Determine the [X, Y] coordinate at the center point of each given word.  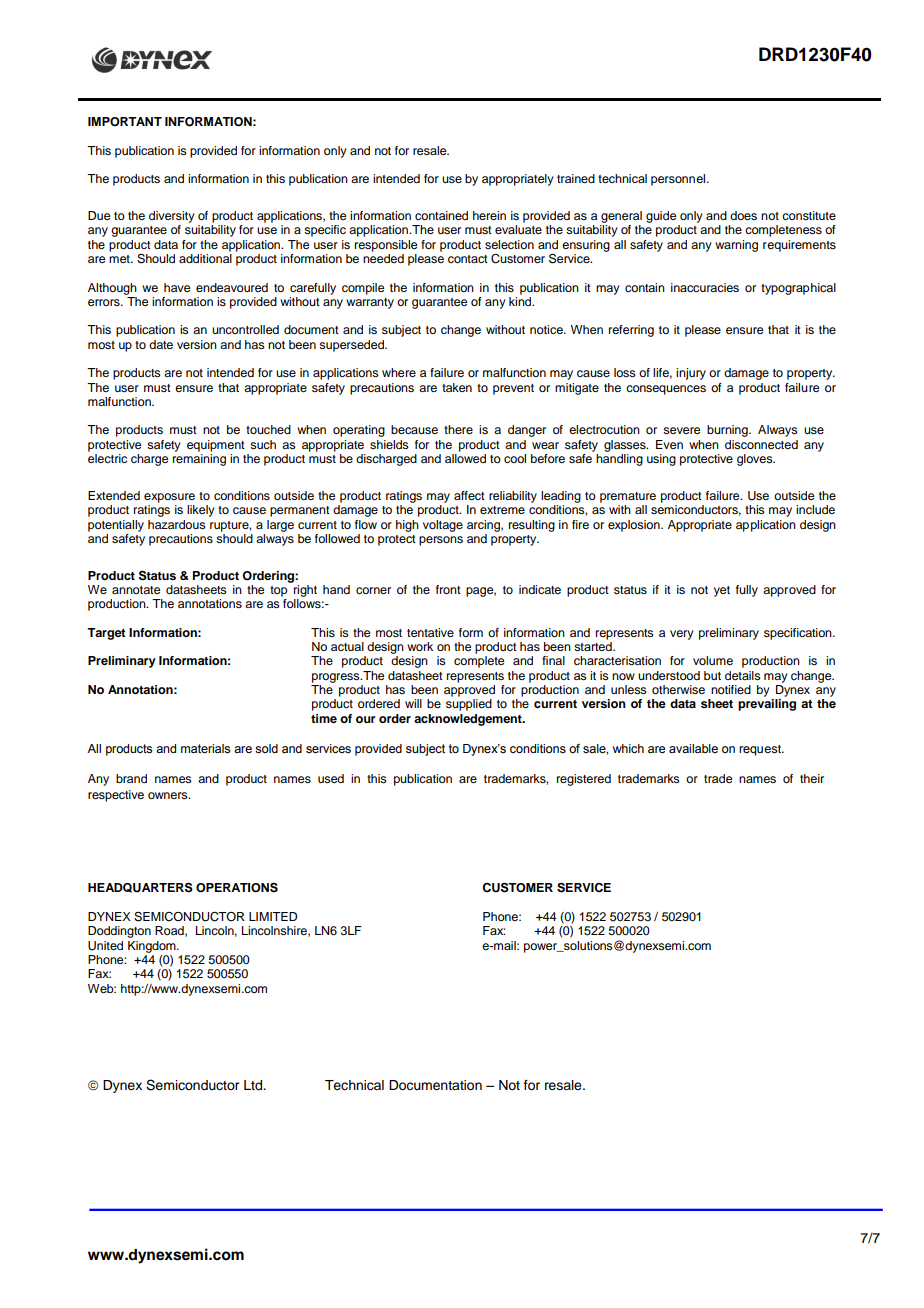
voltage [443, 526]
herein [489, 215]
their [812, 778]
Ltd [254, 1085]
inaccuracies [705, 287]
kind [521, 300]
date [161, 344]
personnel [679, 180]
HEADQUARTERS [140, 887]
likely [201, 511]
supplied [469, 705]
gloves [756, 460]
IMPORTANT [125, 122]
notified [731, 689]
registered [584, 780]
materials [205, 748]
